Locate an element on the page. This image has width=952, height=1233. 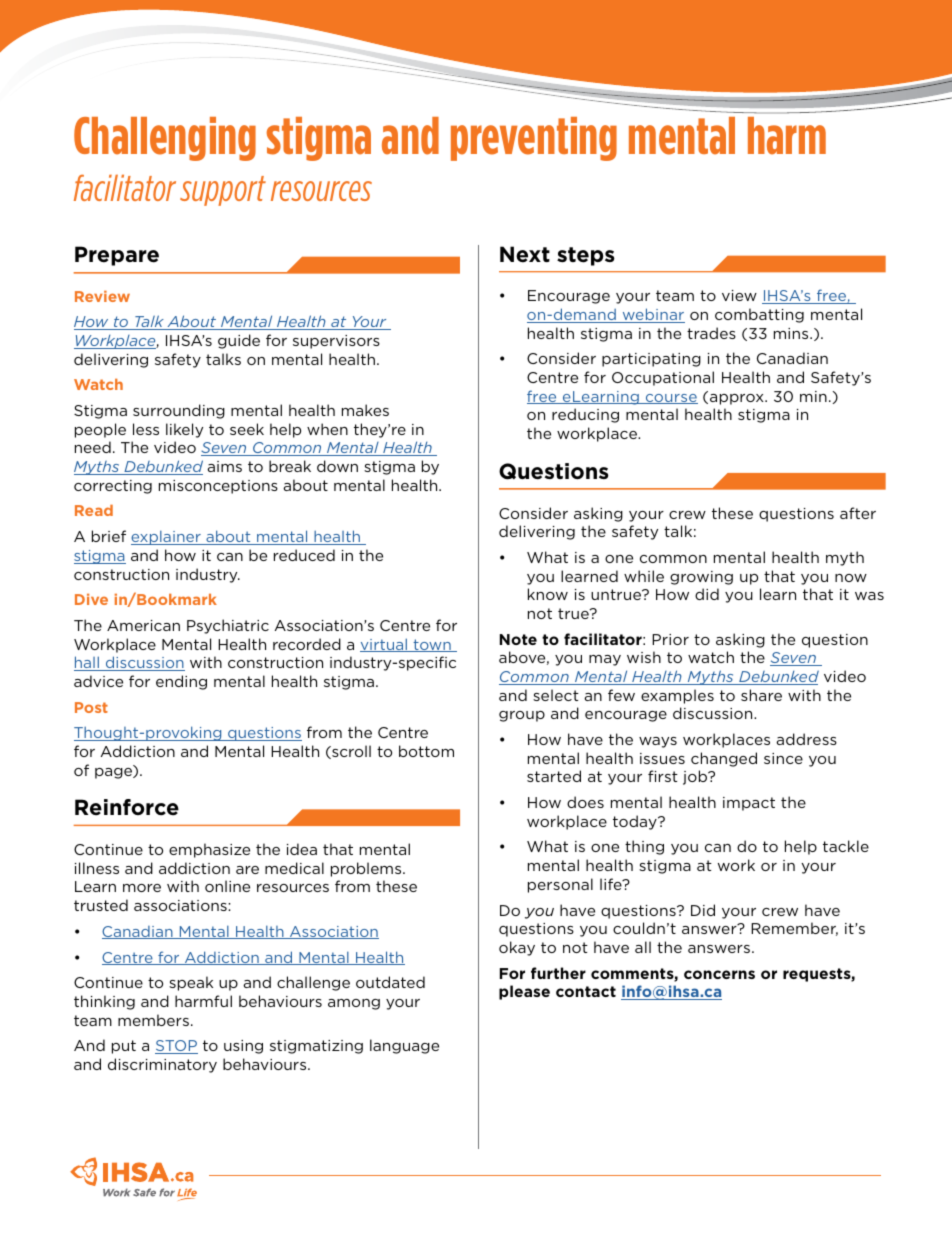
reducing is located at coordinates (585, 415).
